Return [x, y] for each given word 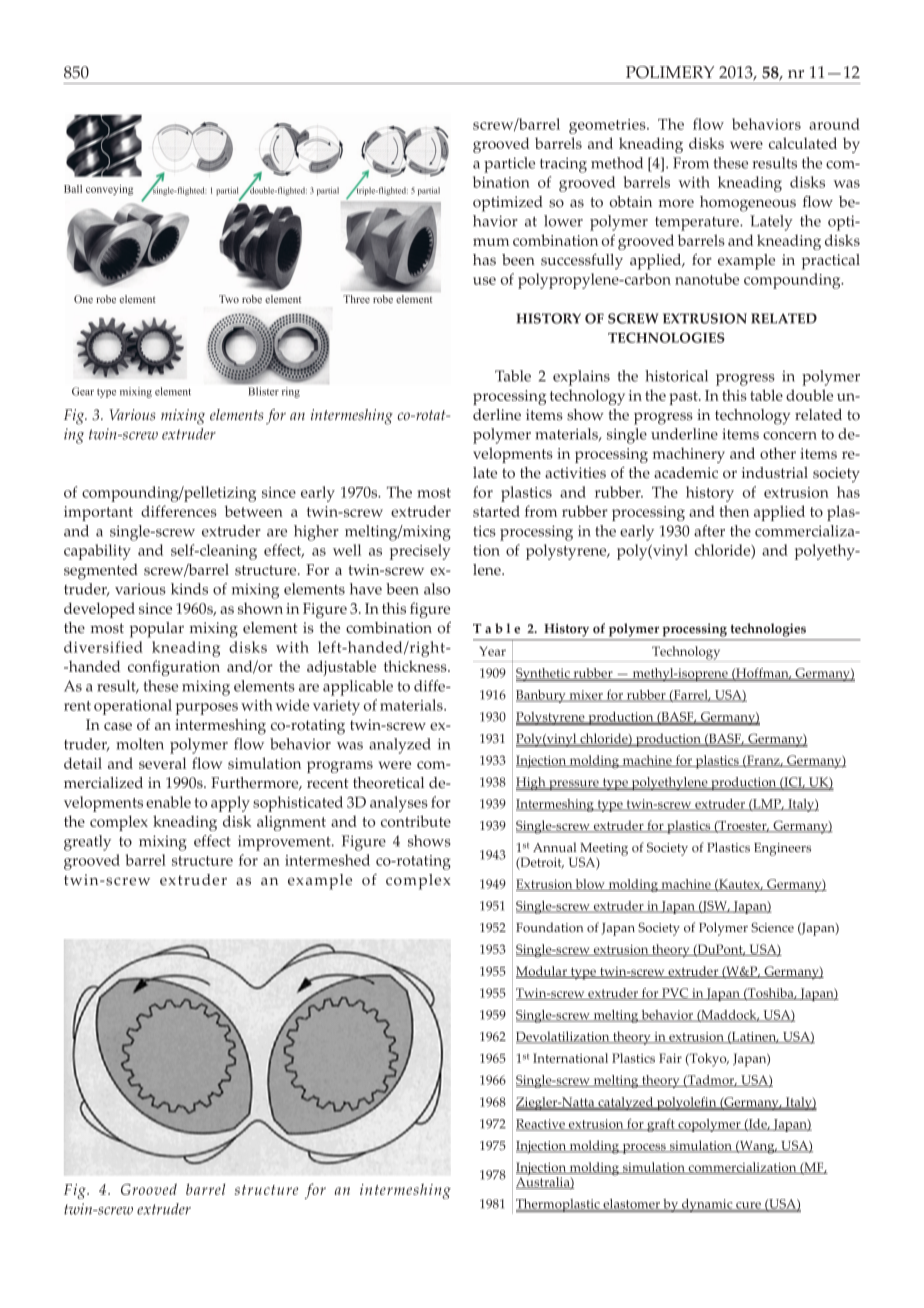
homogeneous [748, 204]
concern [790, 436]
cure [748, 1206]
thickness [416, 666]
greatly [87, 843]
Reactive [541, 1125]
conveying [109, 190]
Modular [542, 972]
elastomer [631, 1205]
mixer [586, 696]
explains [581, 378]
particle [509, 165]
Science [772, 927]
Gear [83, 391]
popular [157, 630]
